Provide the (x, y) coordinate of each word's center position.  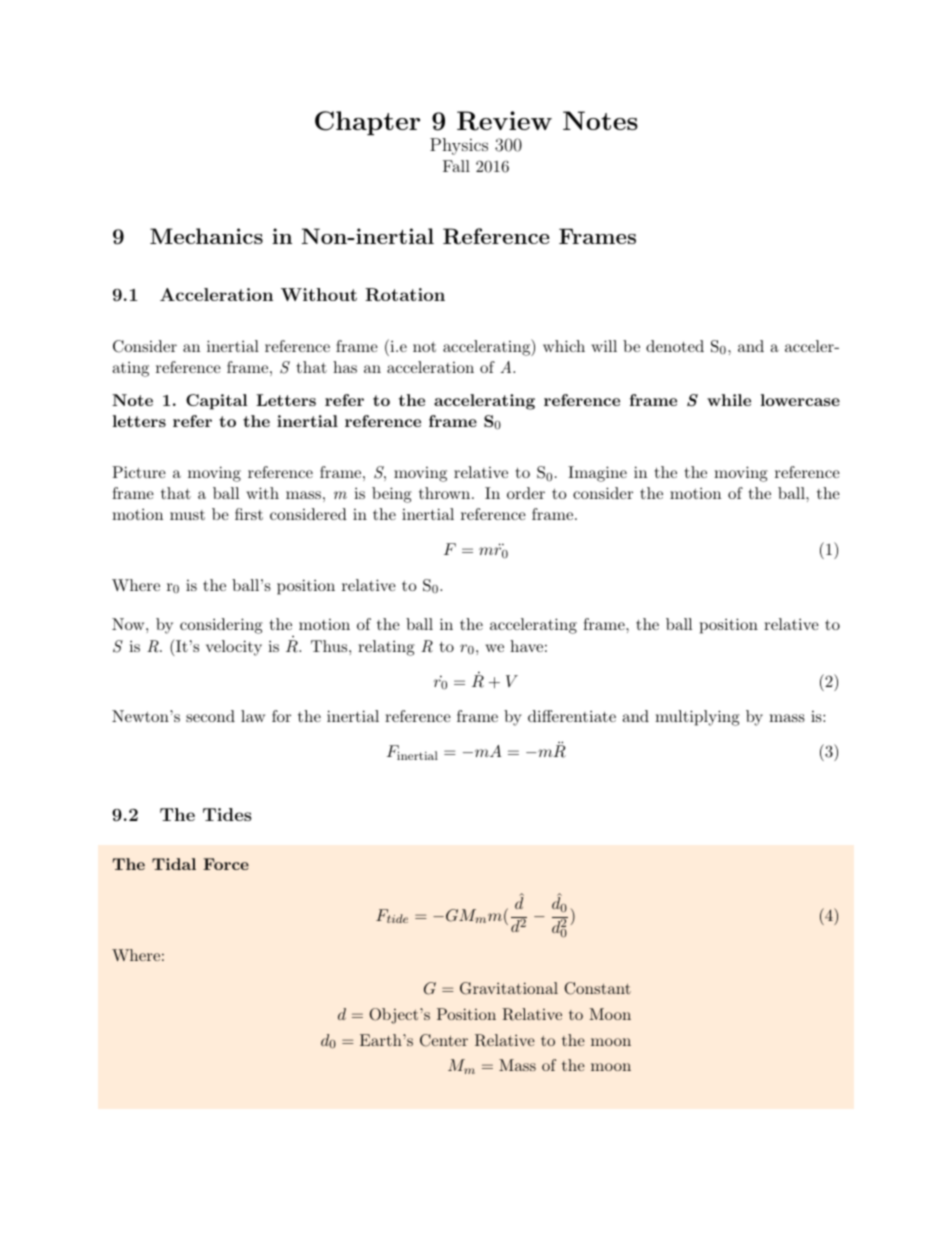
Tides (227, 814)
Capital (216, 402)
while (729, 400)
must (187, 515)
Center (444, 1040)
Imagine (597, 474)
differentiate (572, 716)
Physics (459, 146)
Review (504, 121)
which (564, 346)
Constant (597, 988)
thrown (446, 493)
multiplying (697, 718)
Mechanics (206, 236)
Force (226, 864)
